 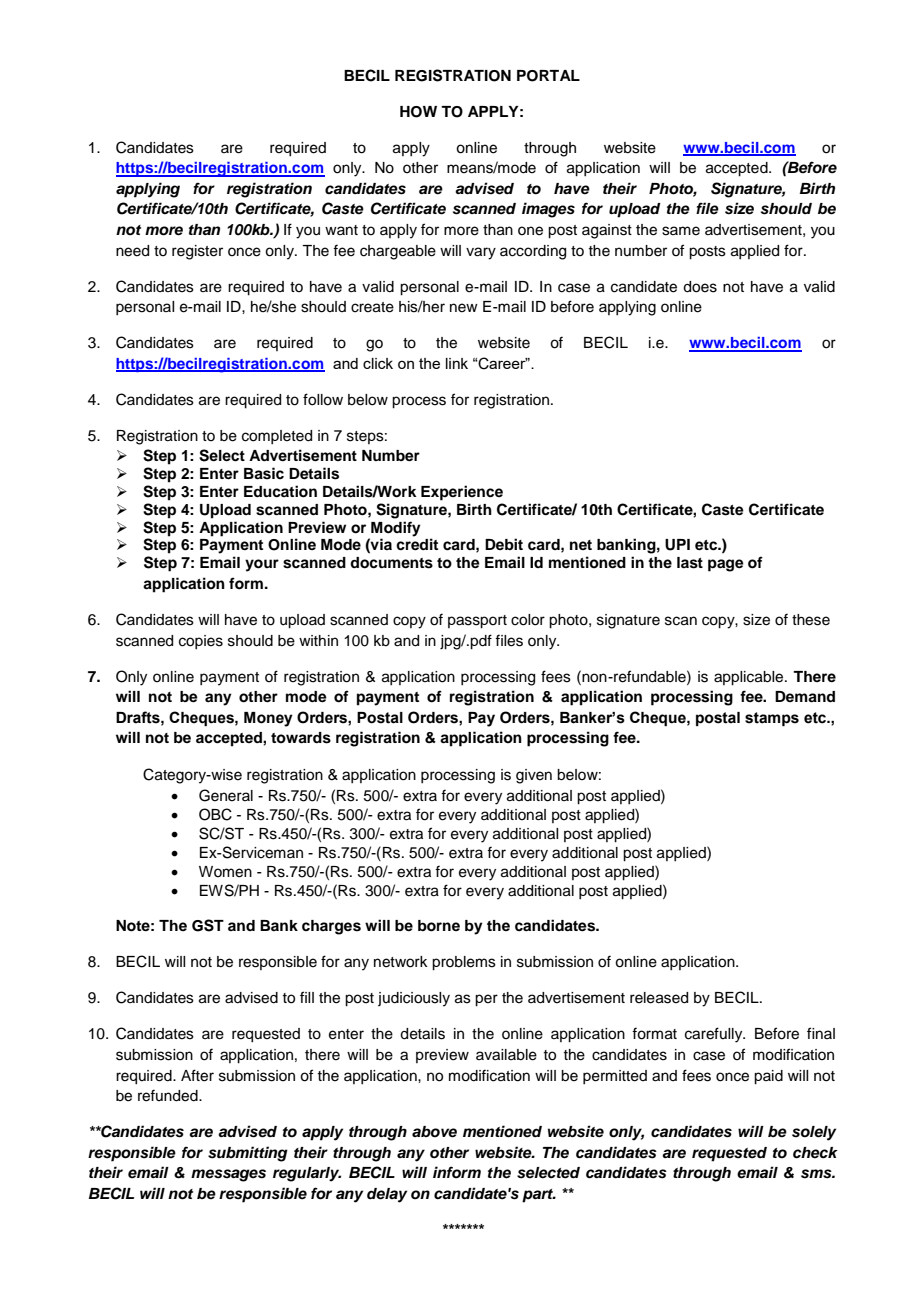 I want to click on HOW, so click(x=418, y=112).
